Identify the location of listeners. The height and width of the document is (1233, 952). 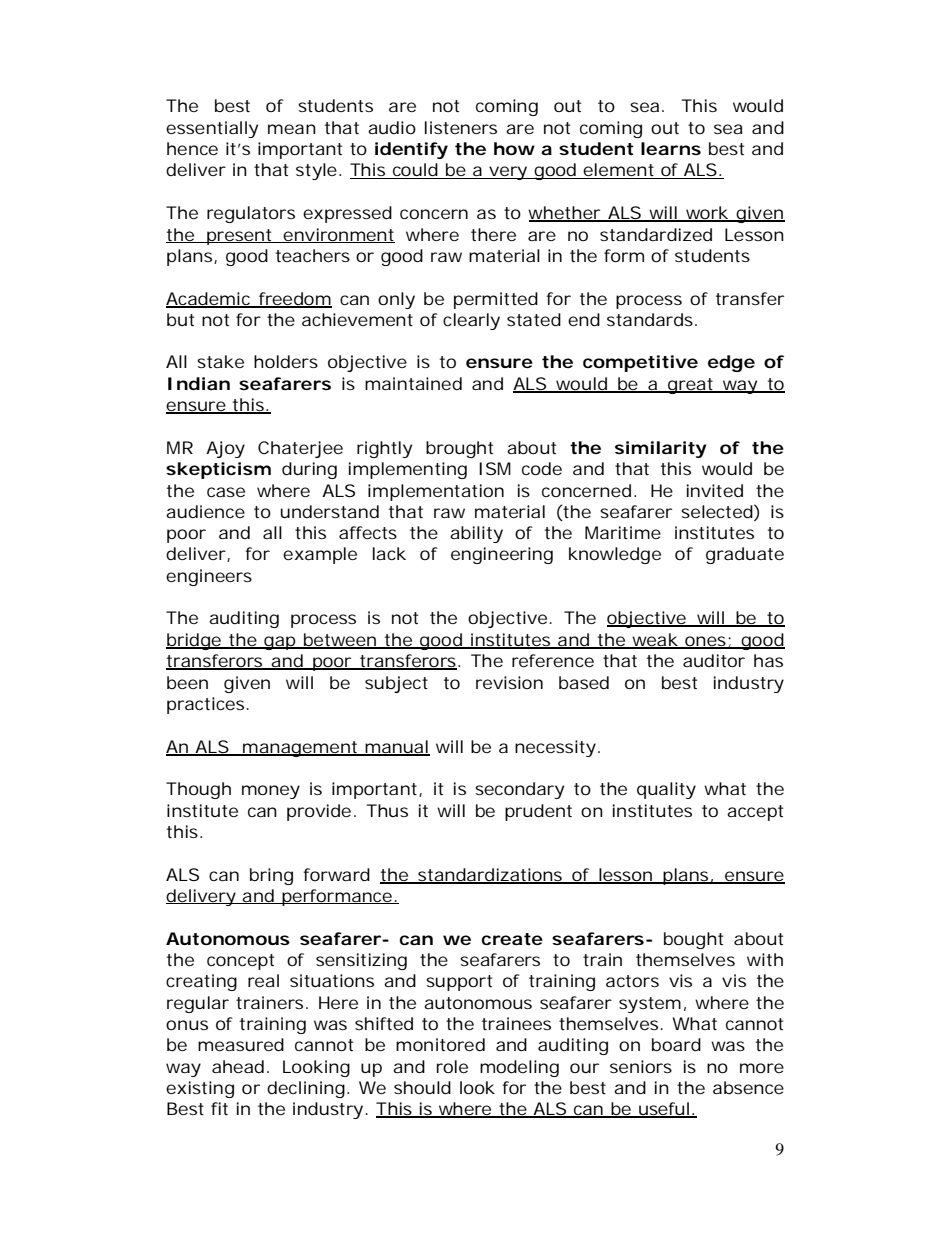
(461, 127).
